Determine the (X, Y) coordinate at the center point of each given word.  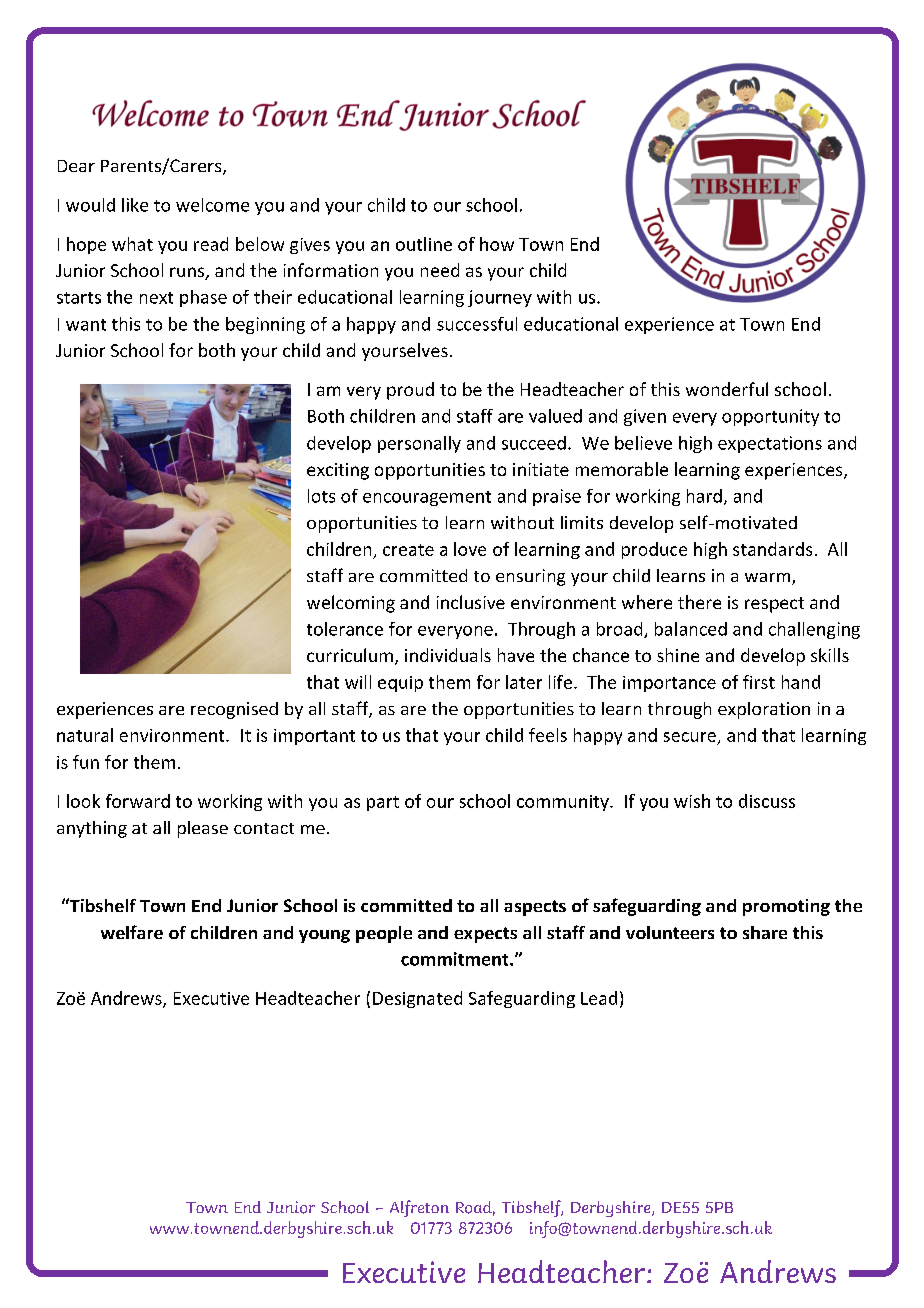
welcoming (351, 604)
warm (769, 579)
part (383, 803)
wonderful (727, 389)
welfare (132, 932)
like (135, 205)
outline (424, 244)
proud (410, 391)
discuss (767, 801)
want (86, 325)
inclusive (471, 602)
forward (138, 801)
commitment (456, 959)
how (497, 244)
